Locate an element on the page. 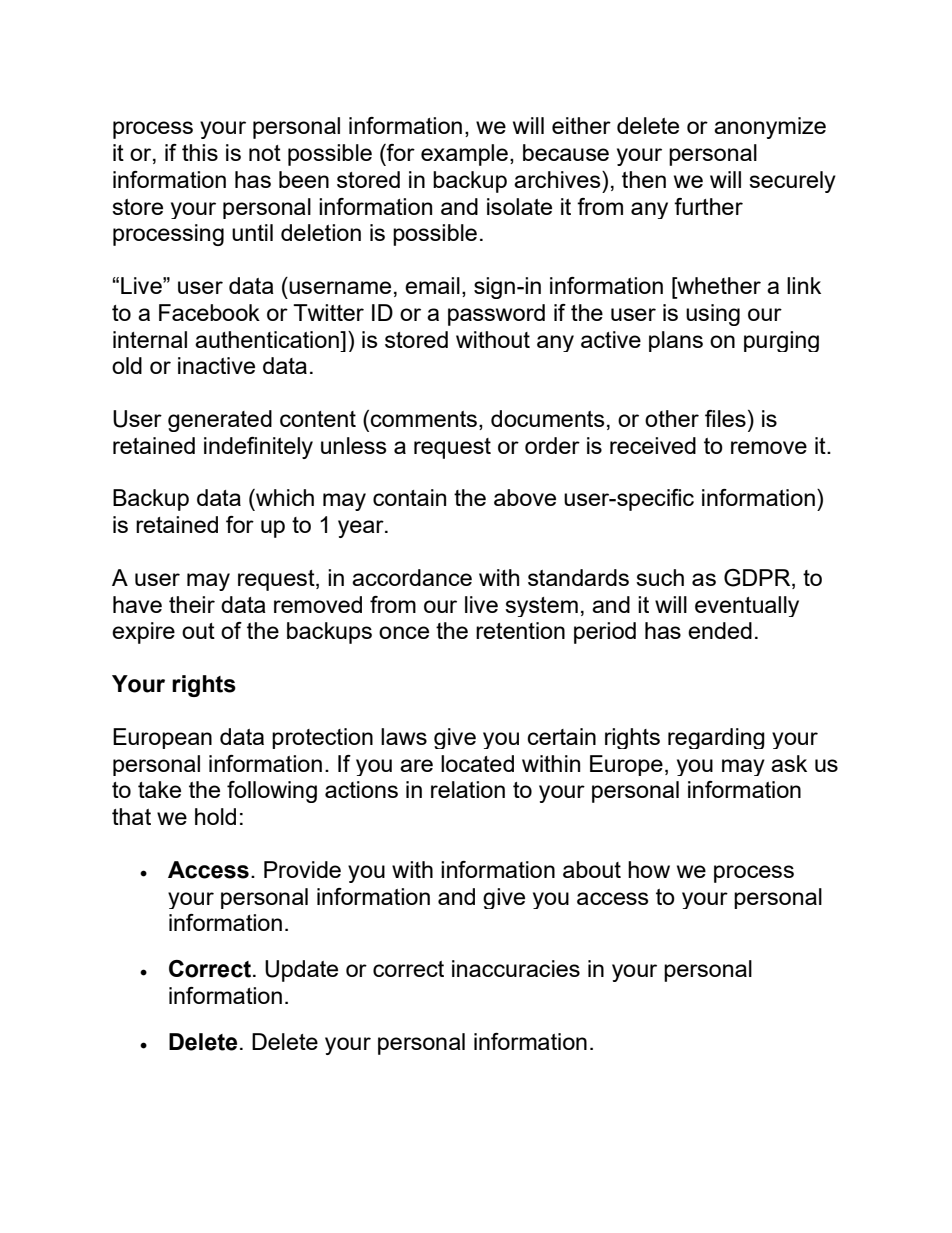 The height and width of the page is (1233, 952). retention is located at coordinates (520, 630).
